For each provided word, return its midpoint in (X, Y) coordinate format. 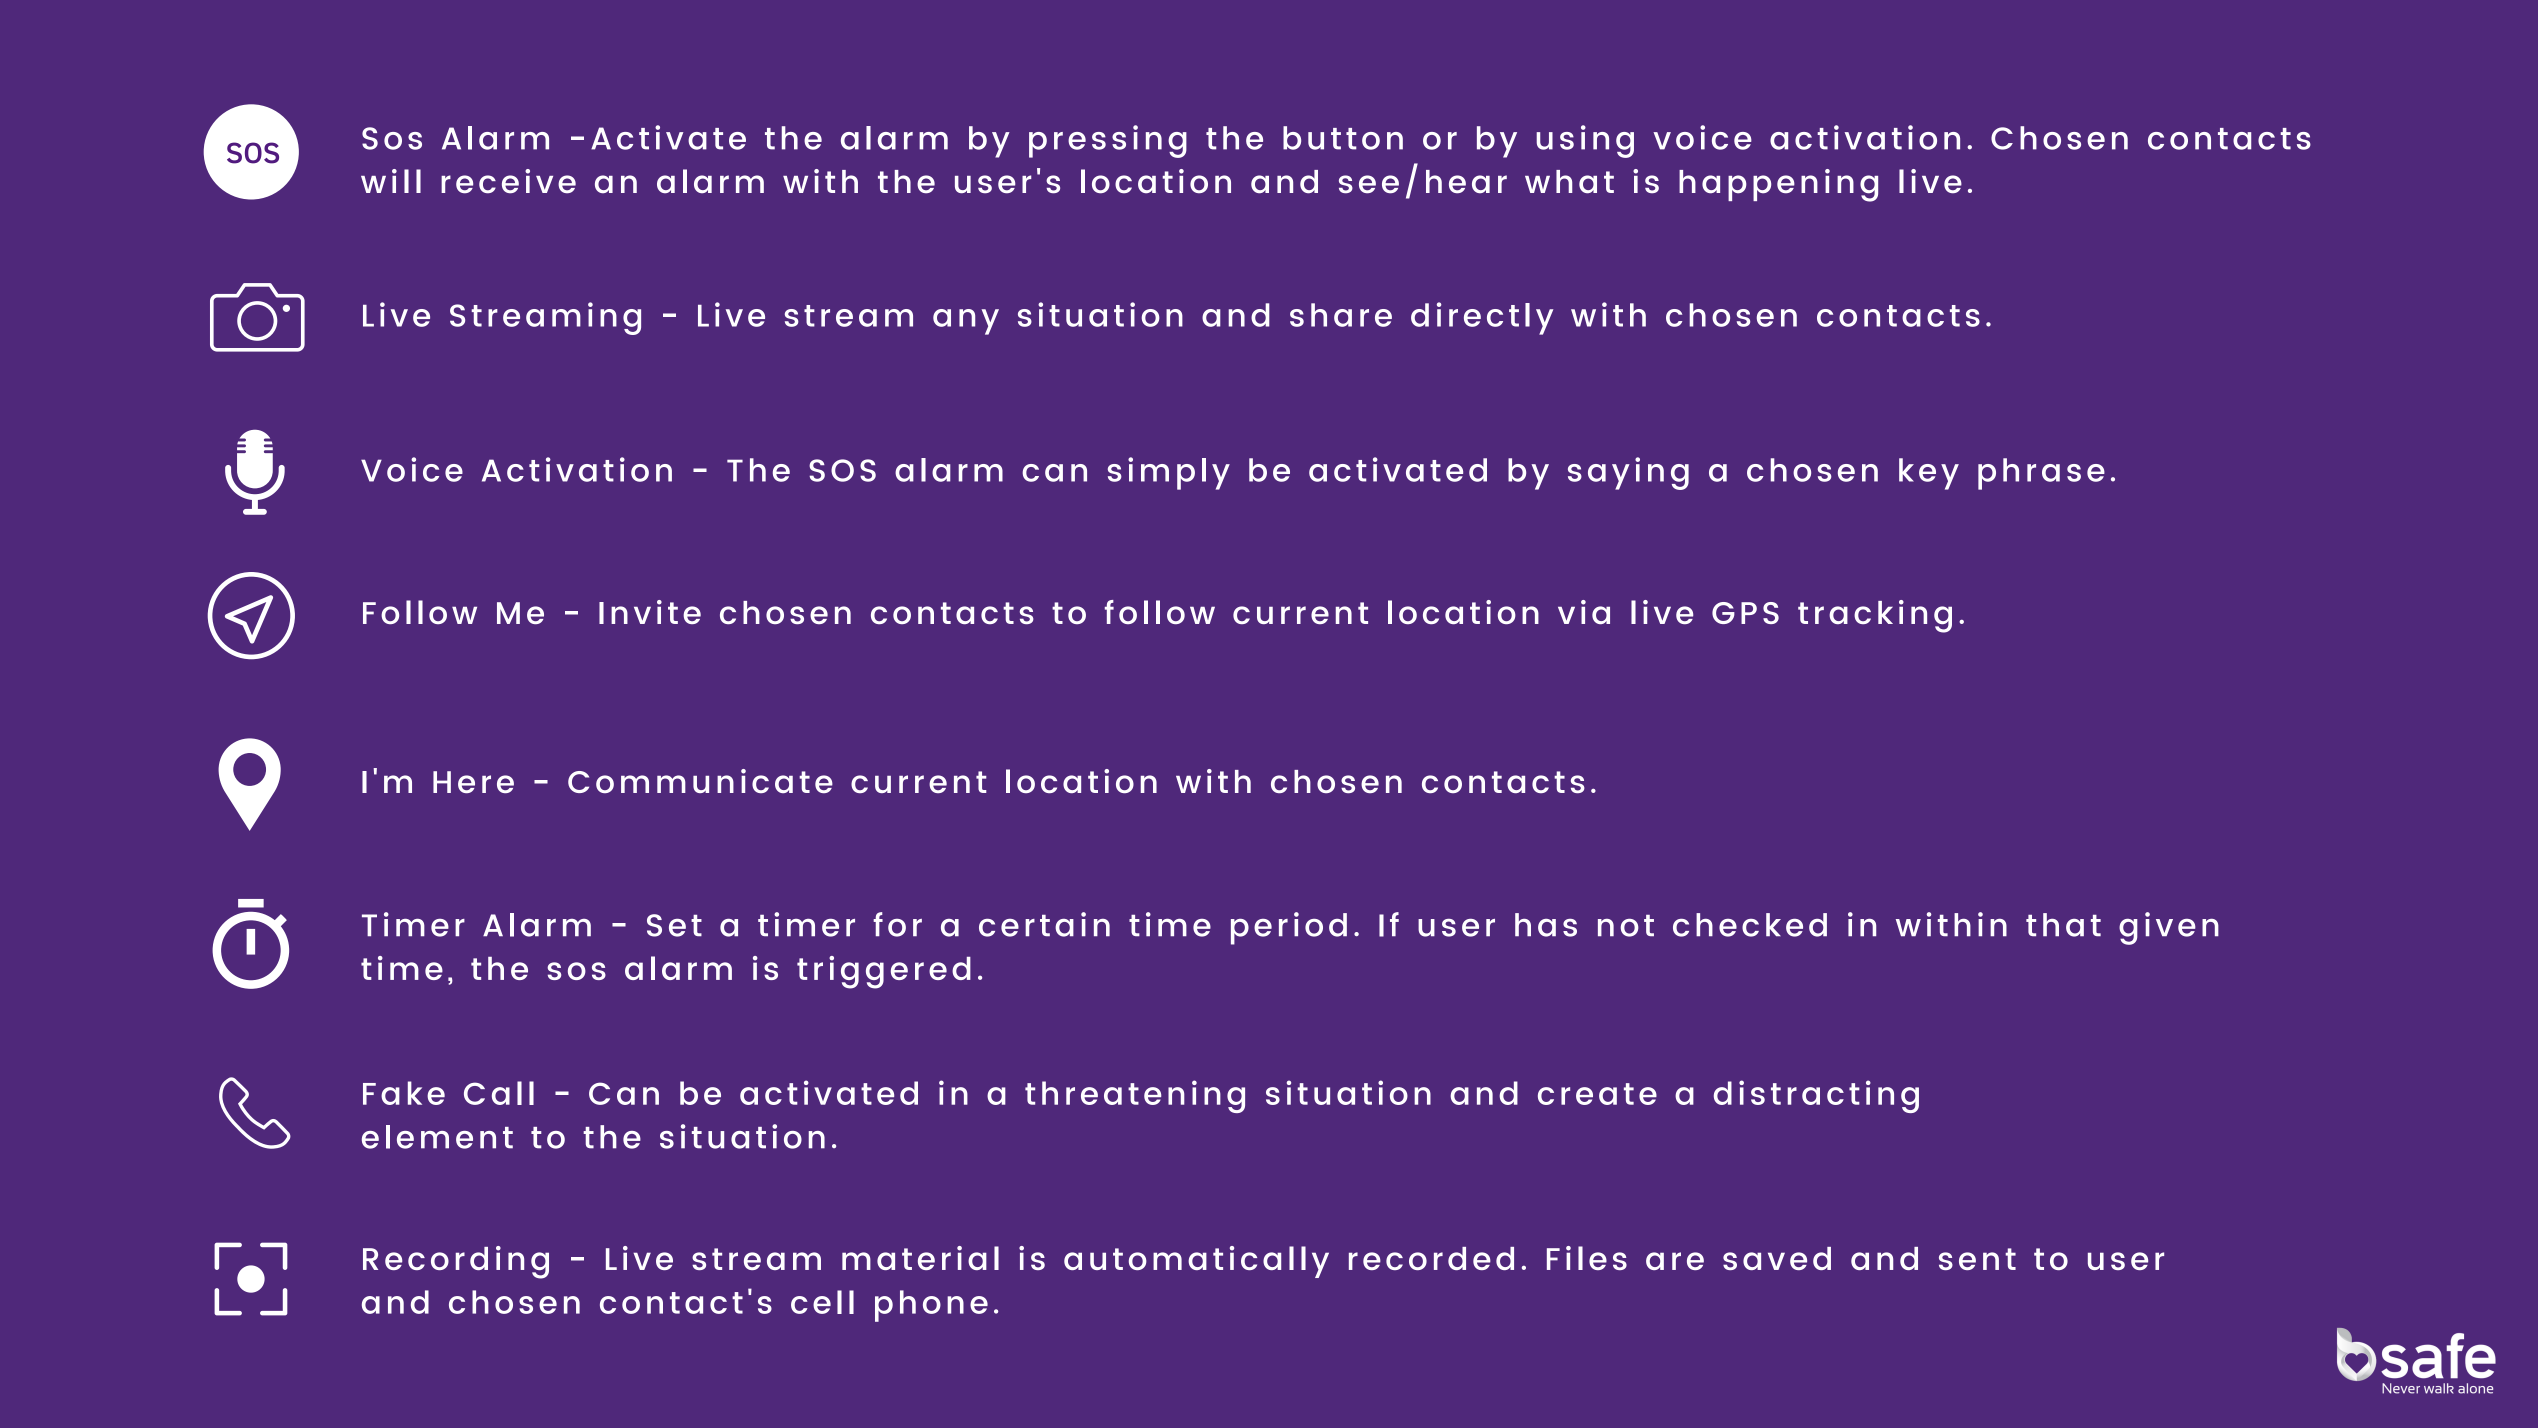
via (1584, 612)
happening (1778, 185)
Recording (456, 1262)
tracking (1875, 616)
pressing (1108, 141)
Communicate (700, 781)
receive (508, 181)
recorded (1431, 1258)
